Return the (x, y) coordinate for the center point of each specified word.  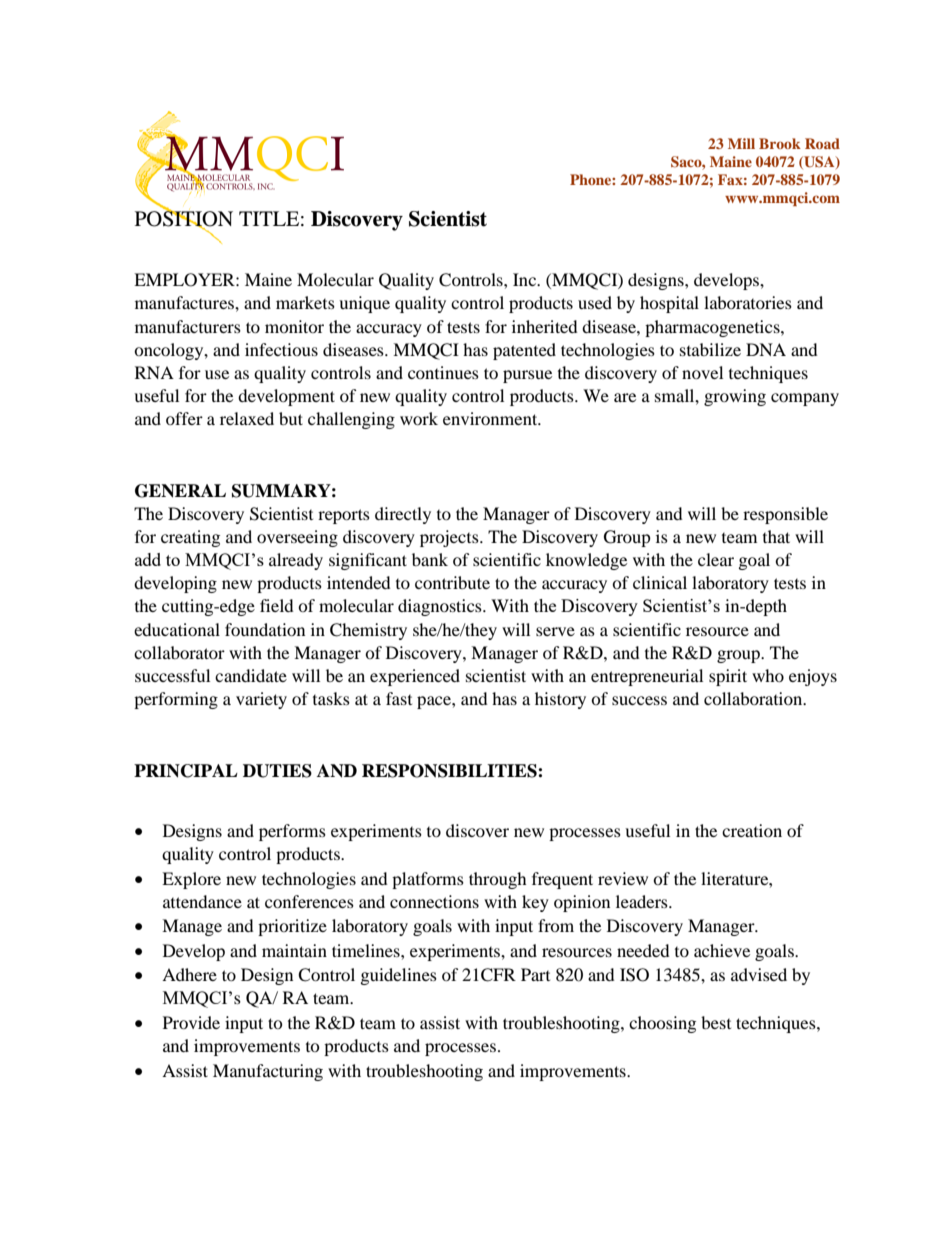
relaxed (247, 418)
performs (292, 832)
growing (735, 397)
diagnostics (441, 607)
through (498, 880)
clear (716, 559)
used (595, 302)
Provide (191, 1022)
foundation (265, 629)
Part (535, 974)
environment (491, 418)
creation (752, 830)
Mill (741, 143)
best (716, 1022)
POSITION (184, 219)
